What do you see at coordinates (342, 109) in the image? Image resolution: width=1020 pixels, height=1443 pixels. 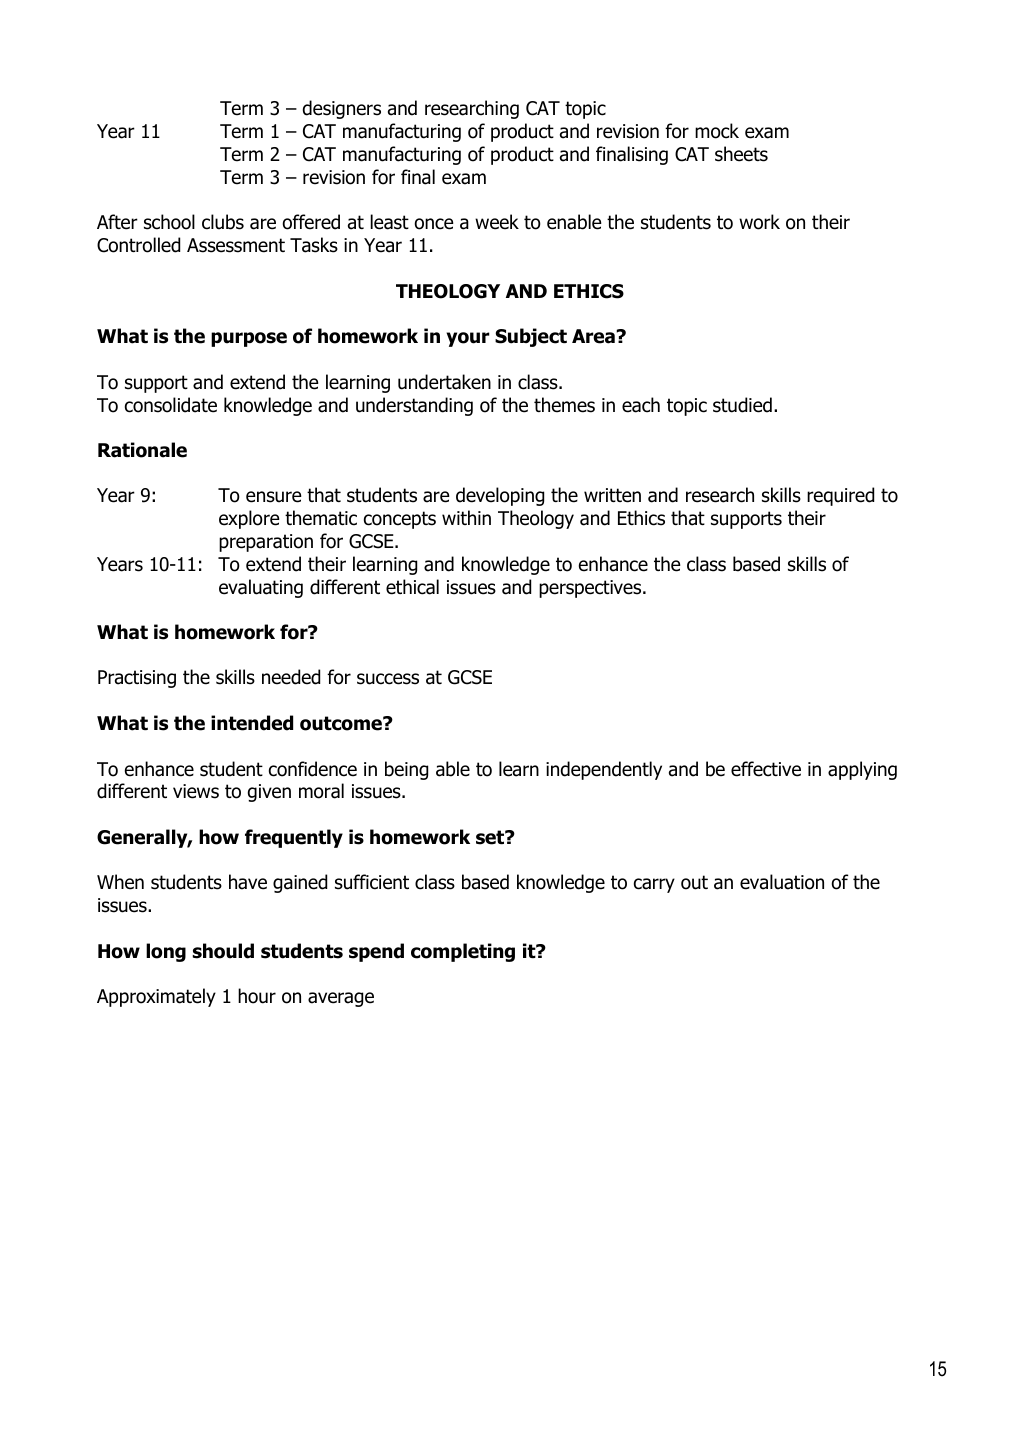 I see `designers` at bounding box center [342, 109].
